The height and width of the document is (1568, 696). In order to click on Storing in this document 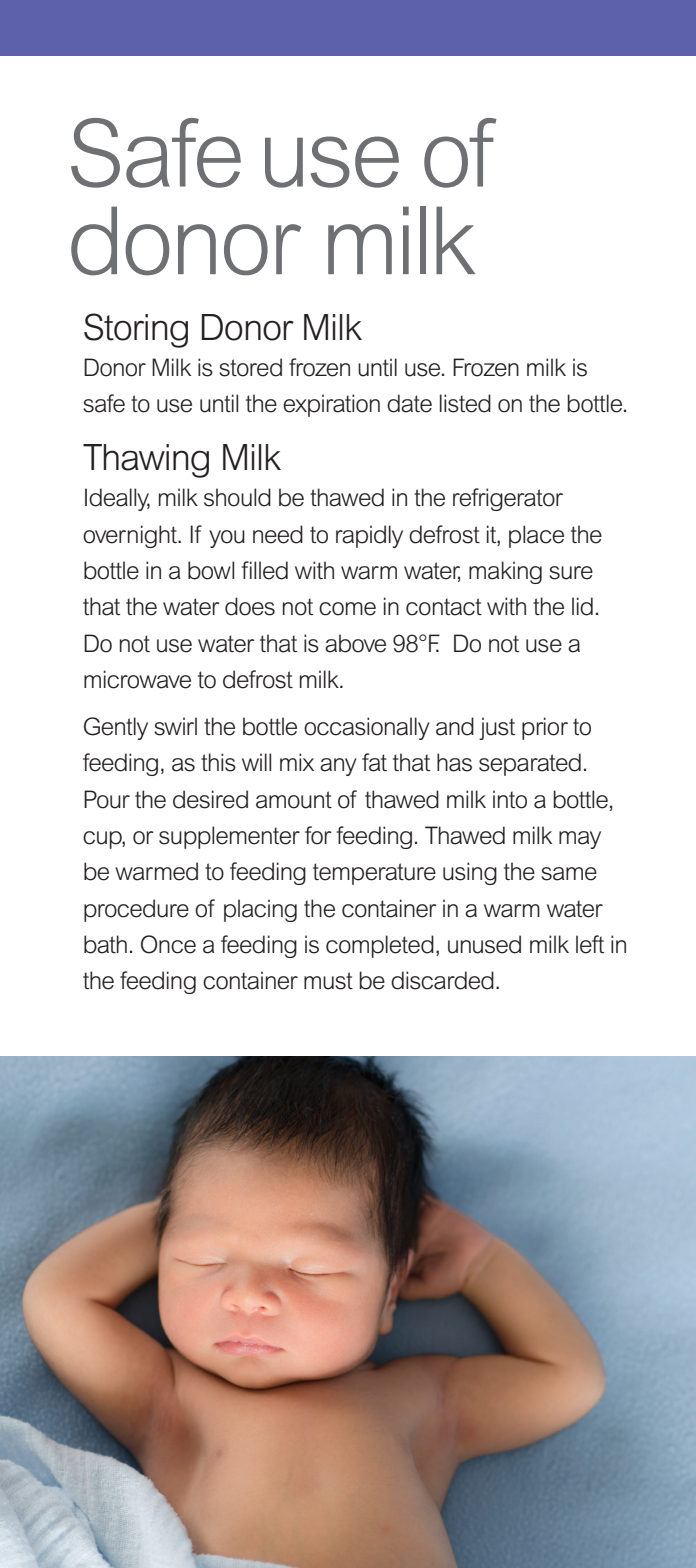, I will do `click(136, 330)`.
